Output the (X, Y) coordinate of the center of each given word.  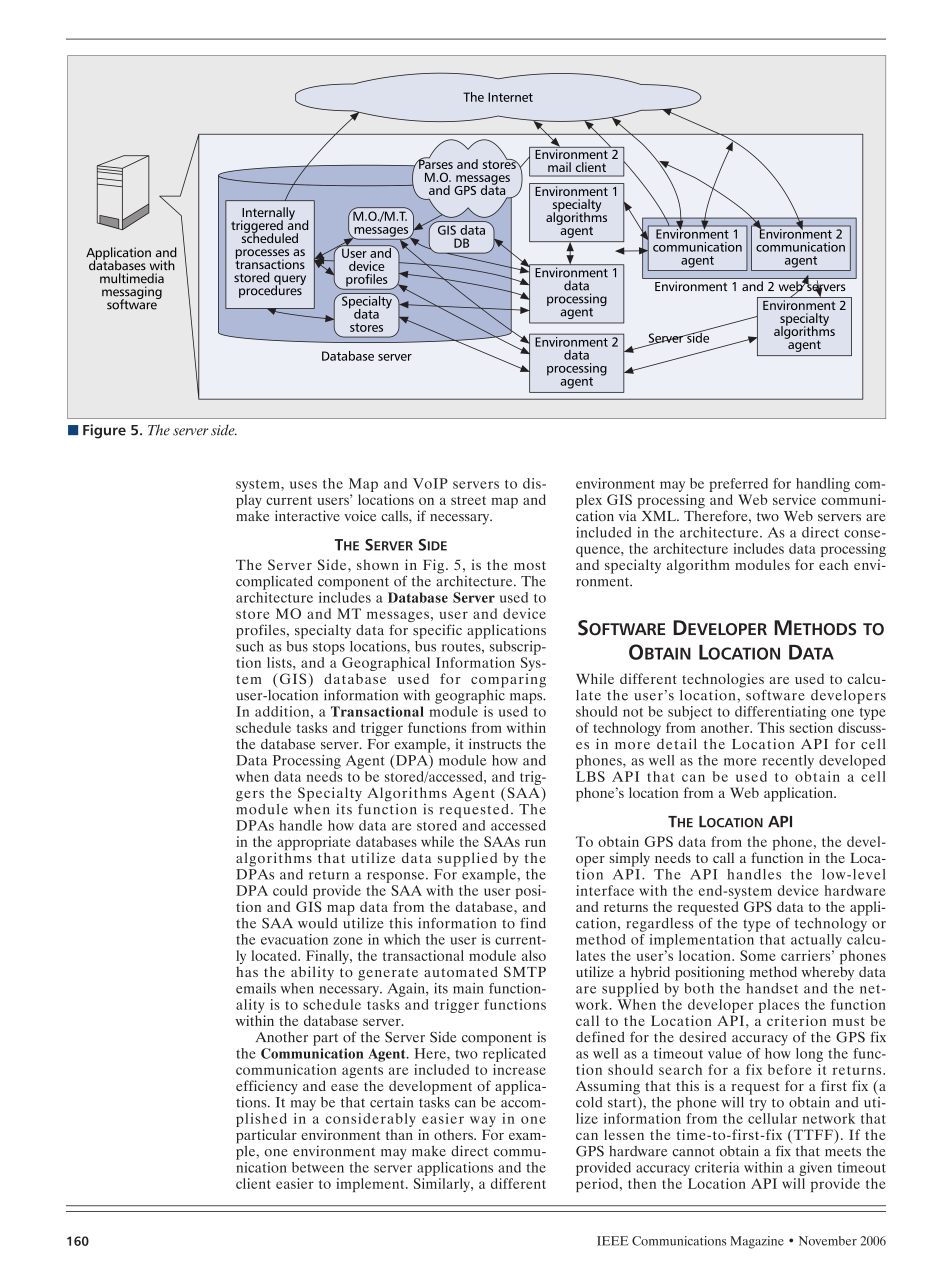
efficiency (267, 1087)
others (454, 1134)
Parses (435, 163)
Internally (268, 214)
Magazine (757, 1242)
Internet (510, 97)
